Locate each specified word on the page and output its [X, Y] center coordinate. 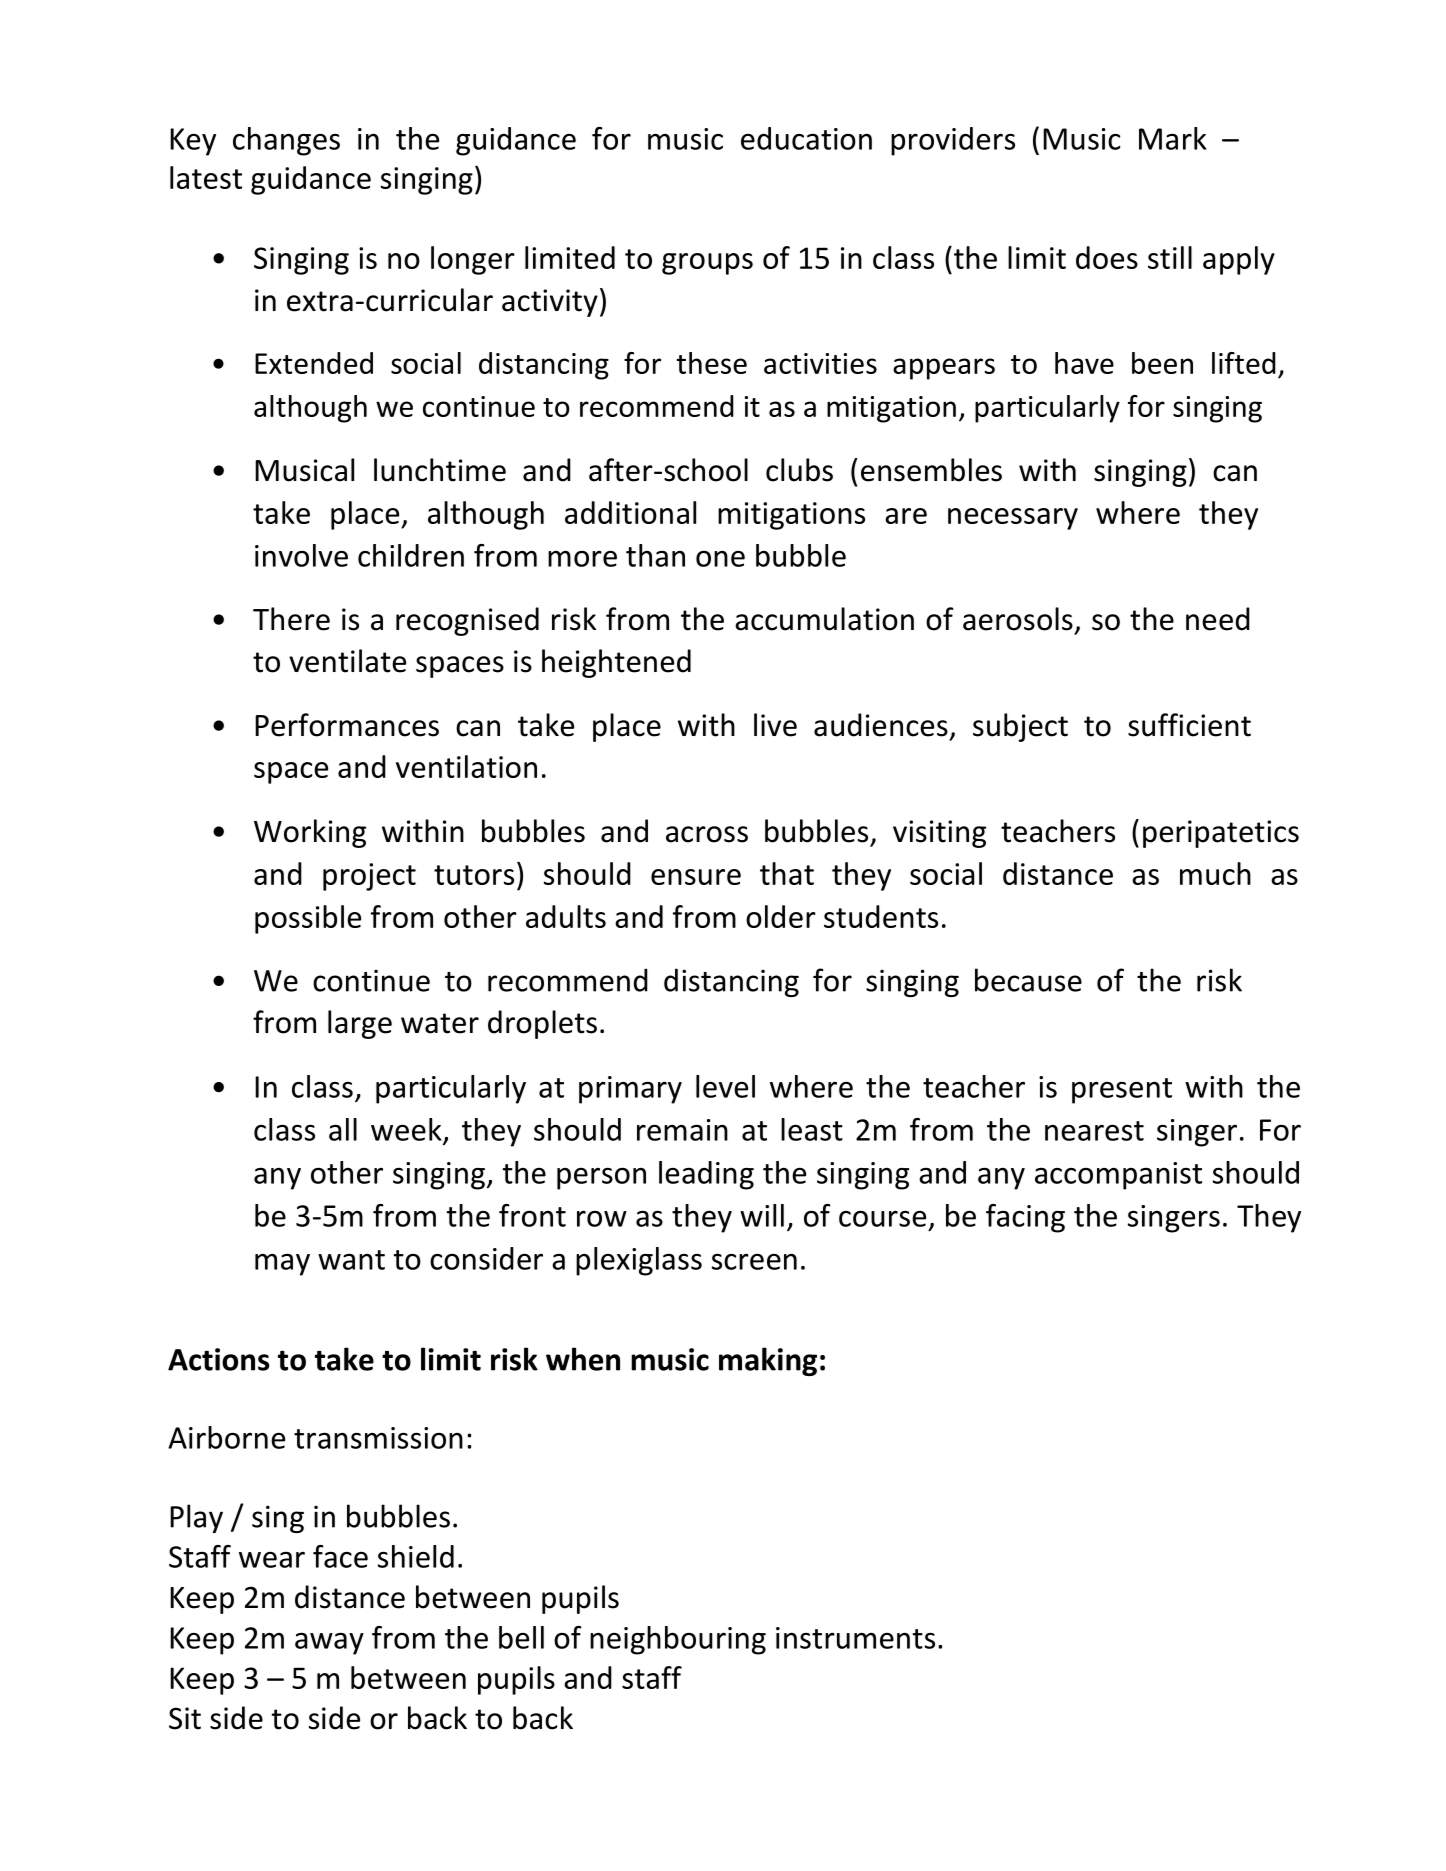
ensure [696, 877]
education [806, 138]
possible [308, 919]
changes [286, 141]
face [340, 1556]
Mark [1172, 138]
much [1215, 873]
